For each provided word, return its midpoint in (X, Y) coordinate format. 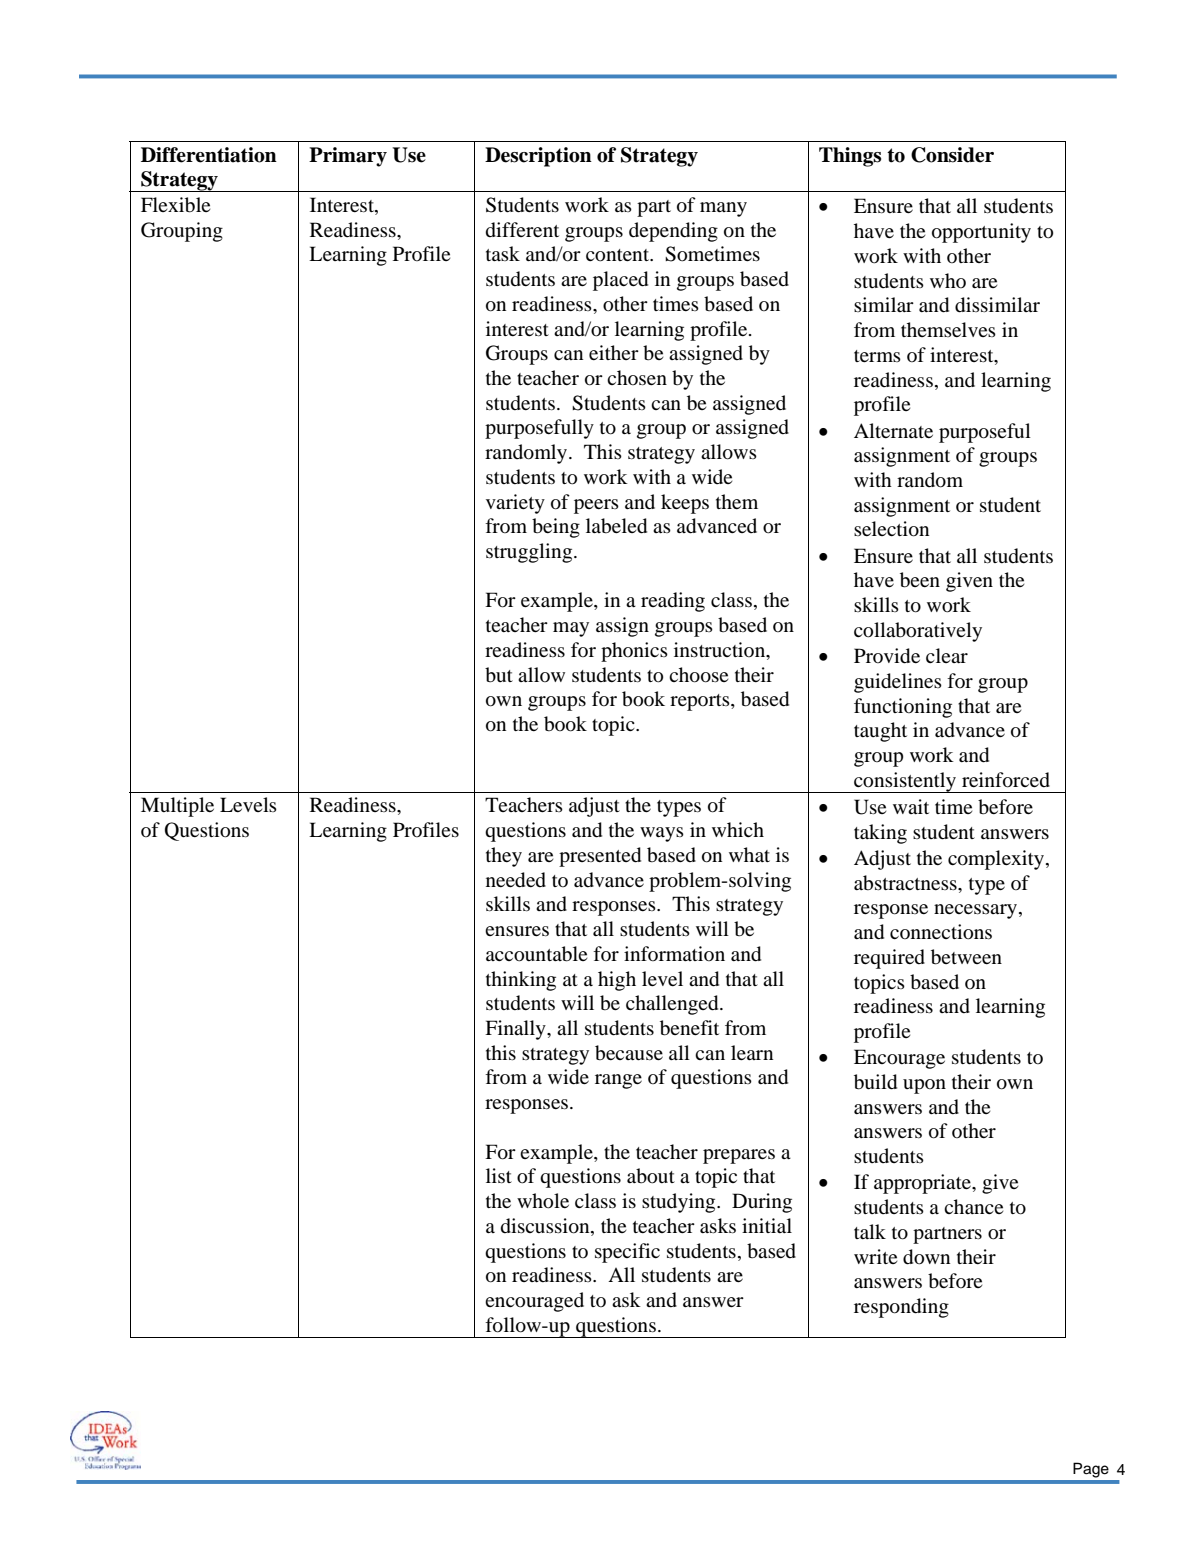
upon (924, 1086)
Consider (952, 155)
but (499, 675)
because (629, 1053)
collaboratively (918, 632)
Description (538, 157)
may (571, 629)
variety (515, 504)
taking (880, 834)
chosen (637, 377)
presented (600, 857)
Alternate (893, 430)
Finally (516, 1030)
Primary (348, 157)
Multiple (177, 807)
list (499, 1175)
